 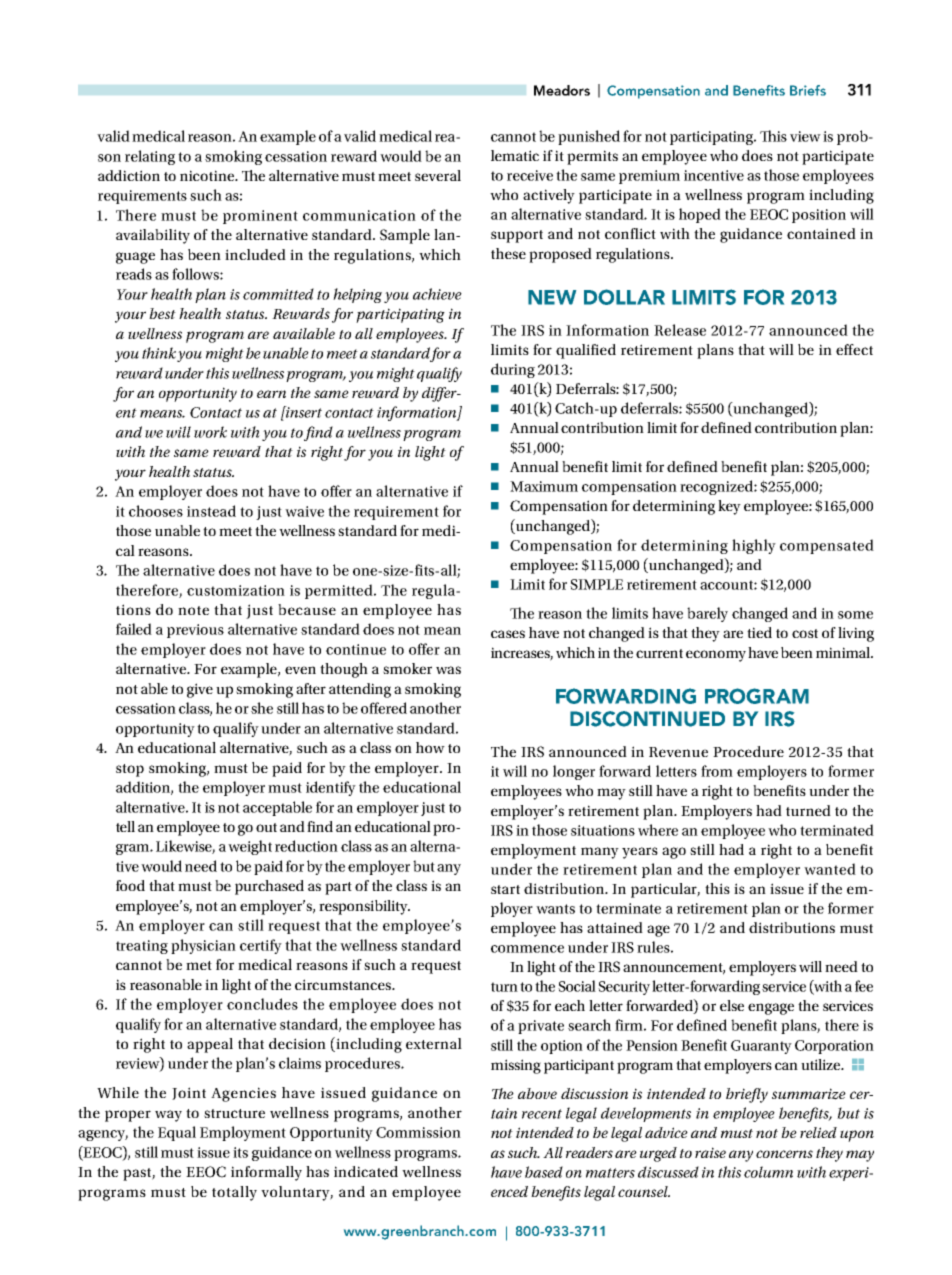 I want to click on based, so click(x=544, y=1172).
